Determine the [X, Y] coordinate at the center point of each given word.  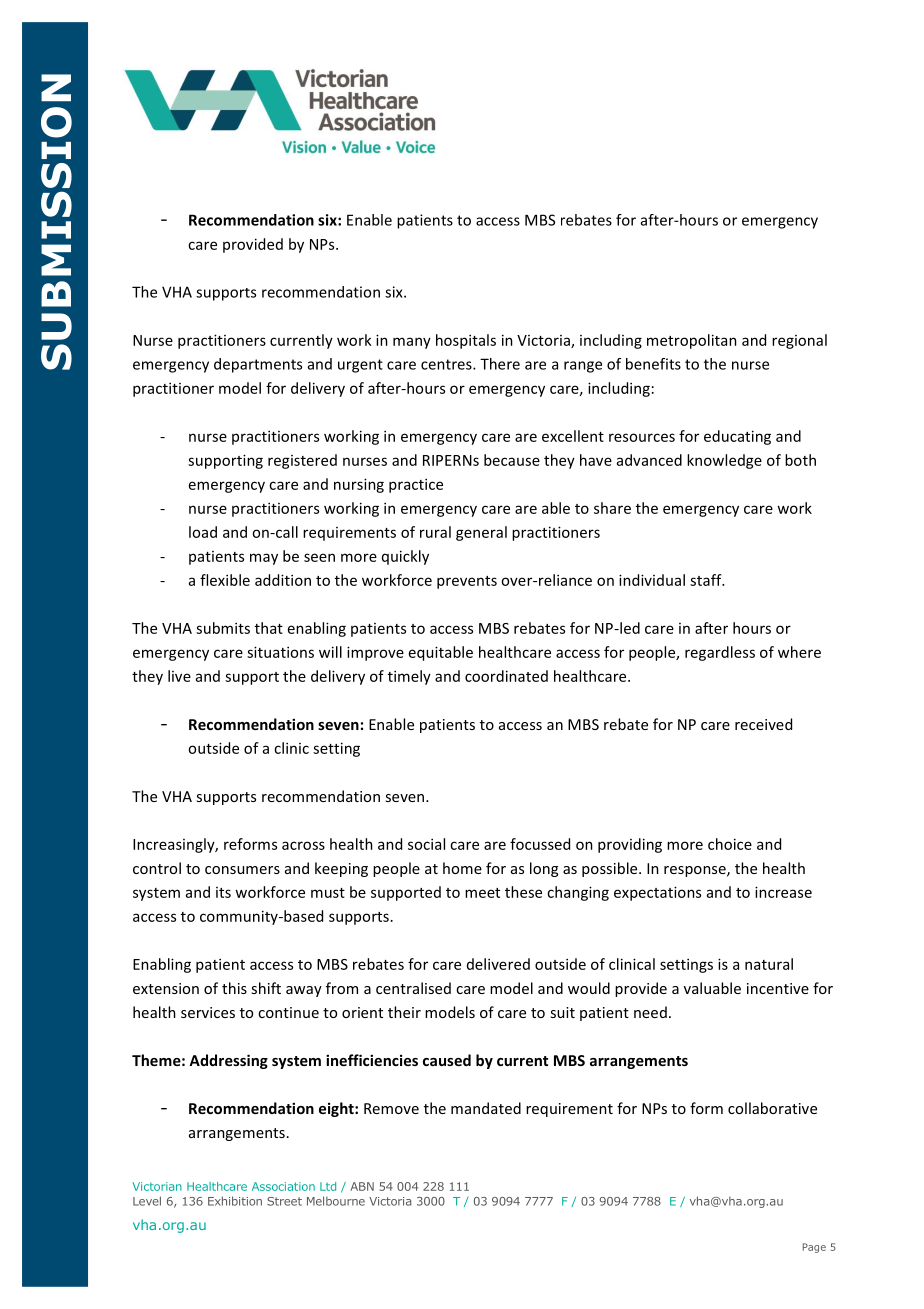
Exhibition [235, 1201]
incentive [778, 988]
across [303, 845]
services [208, 1012]
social [426, 844]
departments [258, 365]
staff [707, 580]
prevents [467, 582]
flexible [225, 580]
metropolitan [692, 341]
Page [814, 1248]
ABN [362, 1186]
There [500, 364]
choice [730, 844]
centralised [413, 988]
